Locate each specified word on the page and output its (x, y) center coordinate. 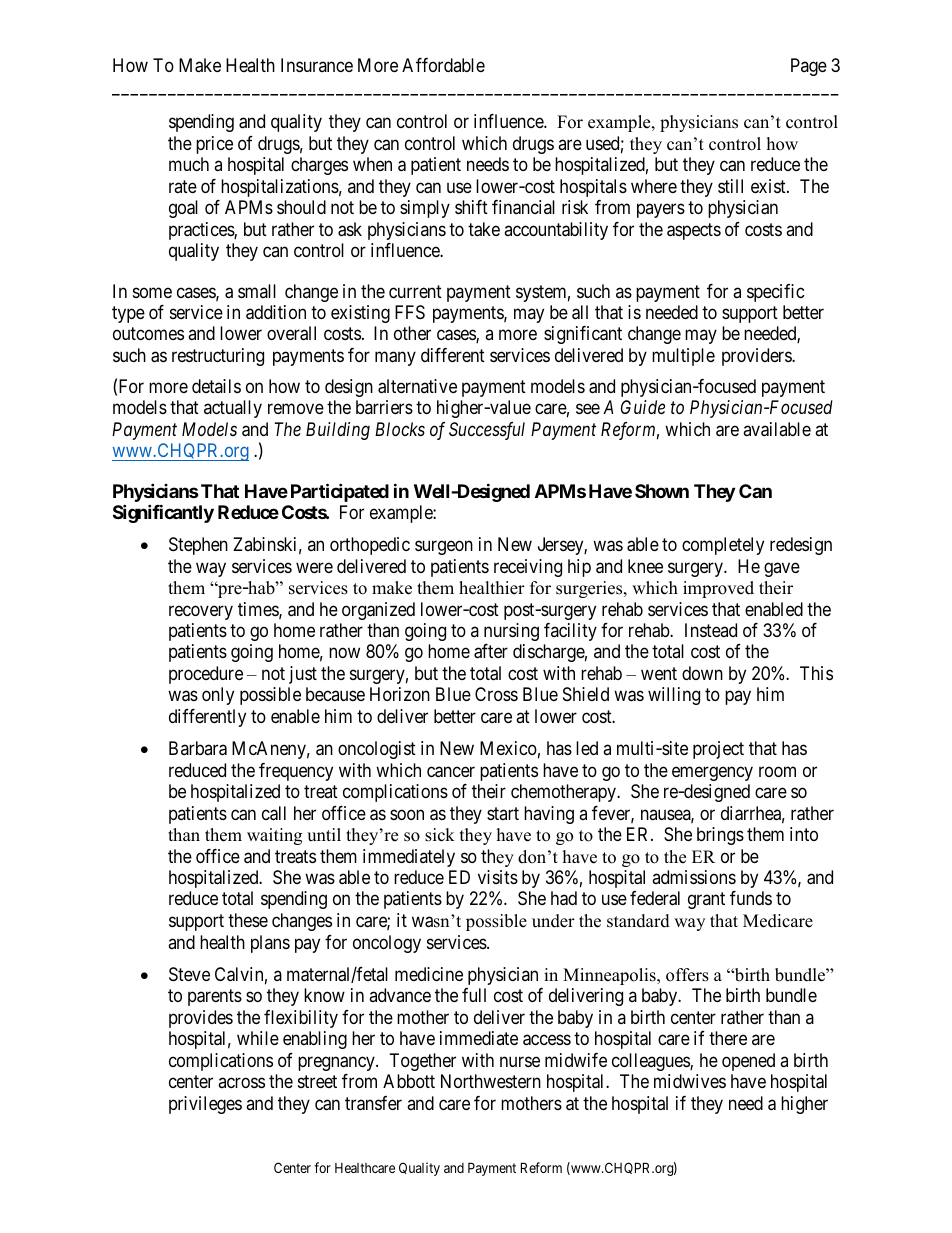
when (372, 164)
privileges (205, 1105)
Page (809, 67)
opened (748, 1062)
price (214, 145)
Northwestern (491, 1081)
